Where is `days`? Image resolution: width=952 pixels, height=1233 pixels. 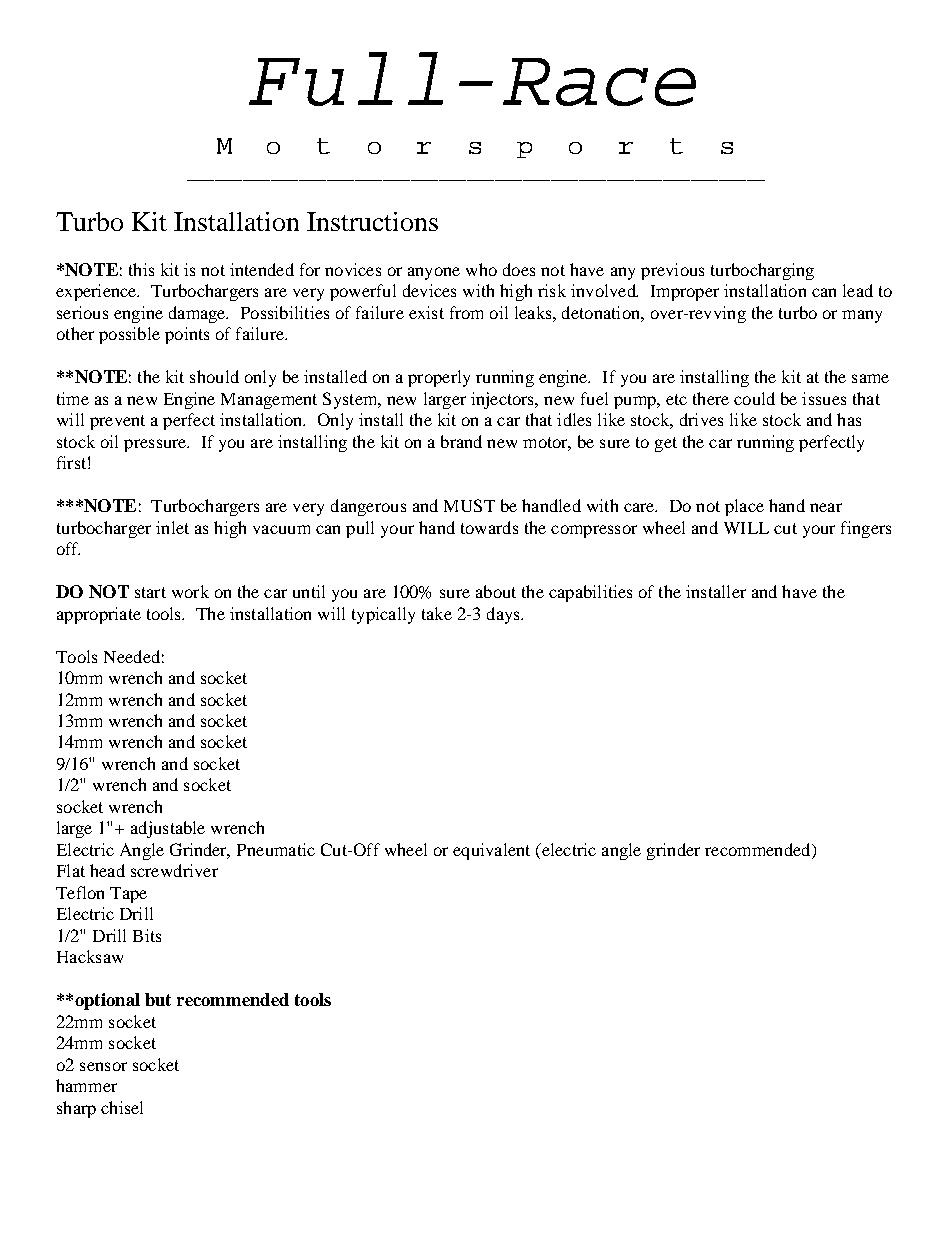
days is located at coordinates (504, 615).
